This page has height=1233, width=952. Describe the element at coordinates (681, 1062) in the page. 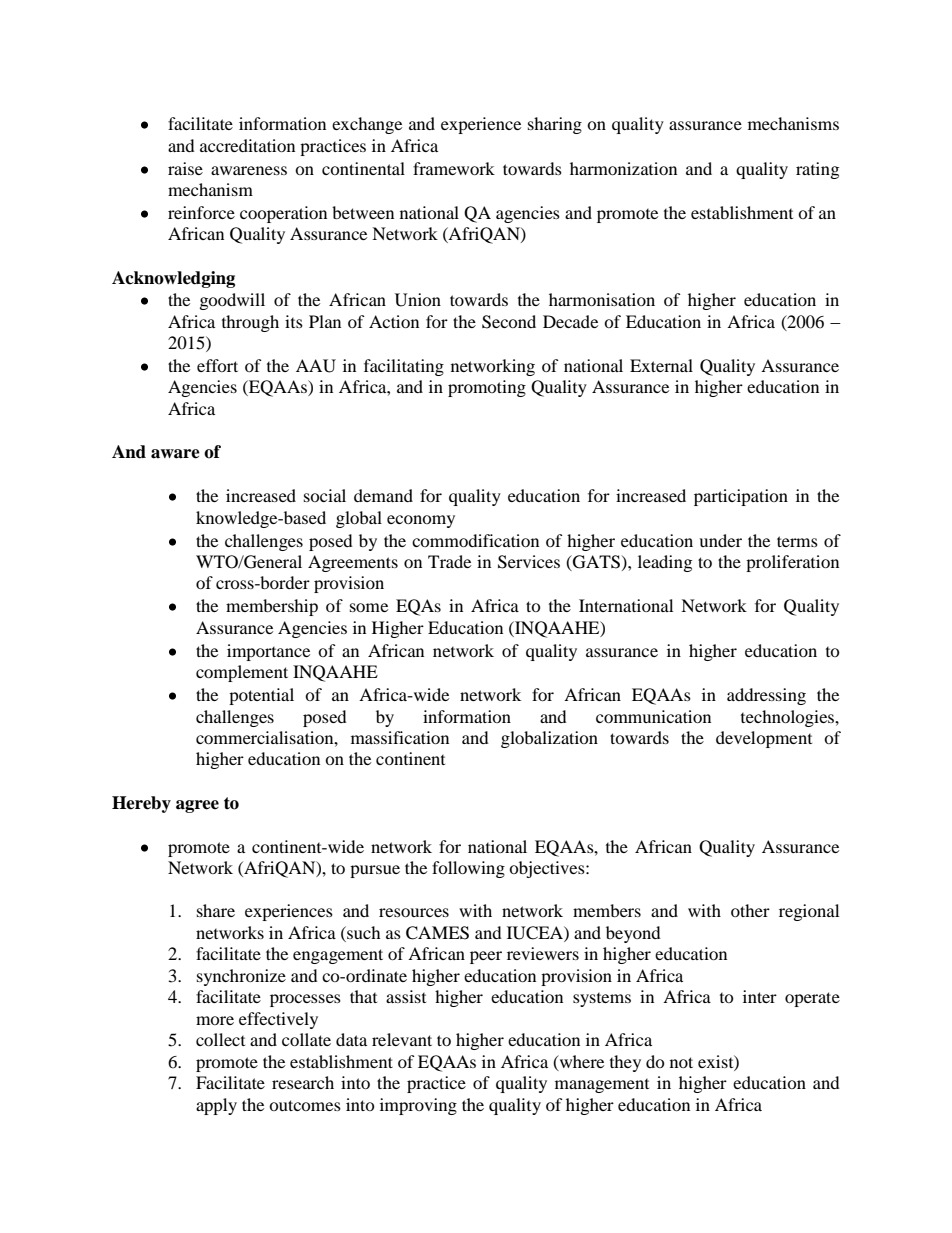

I see `not` at that location.
